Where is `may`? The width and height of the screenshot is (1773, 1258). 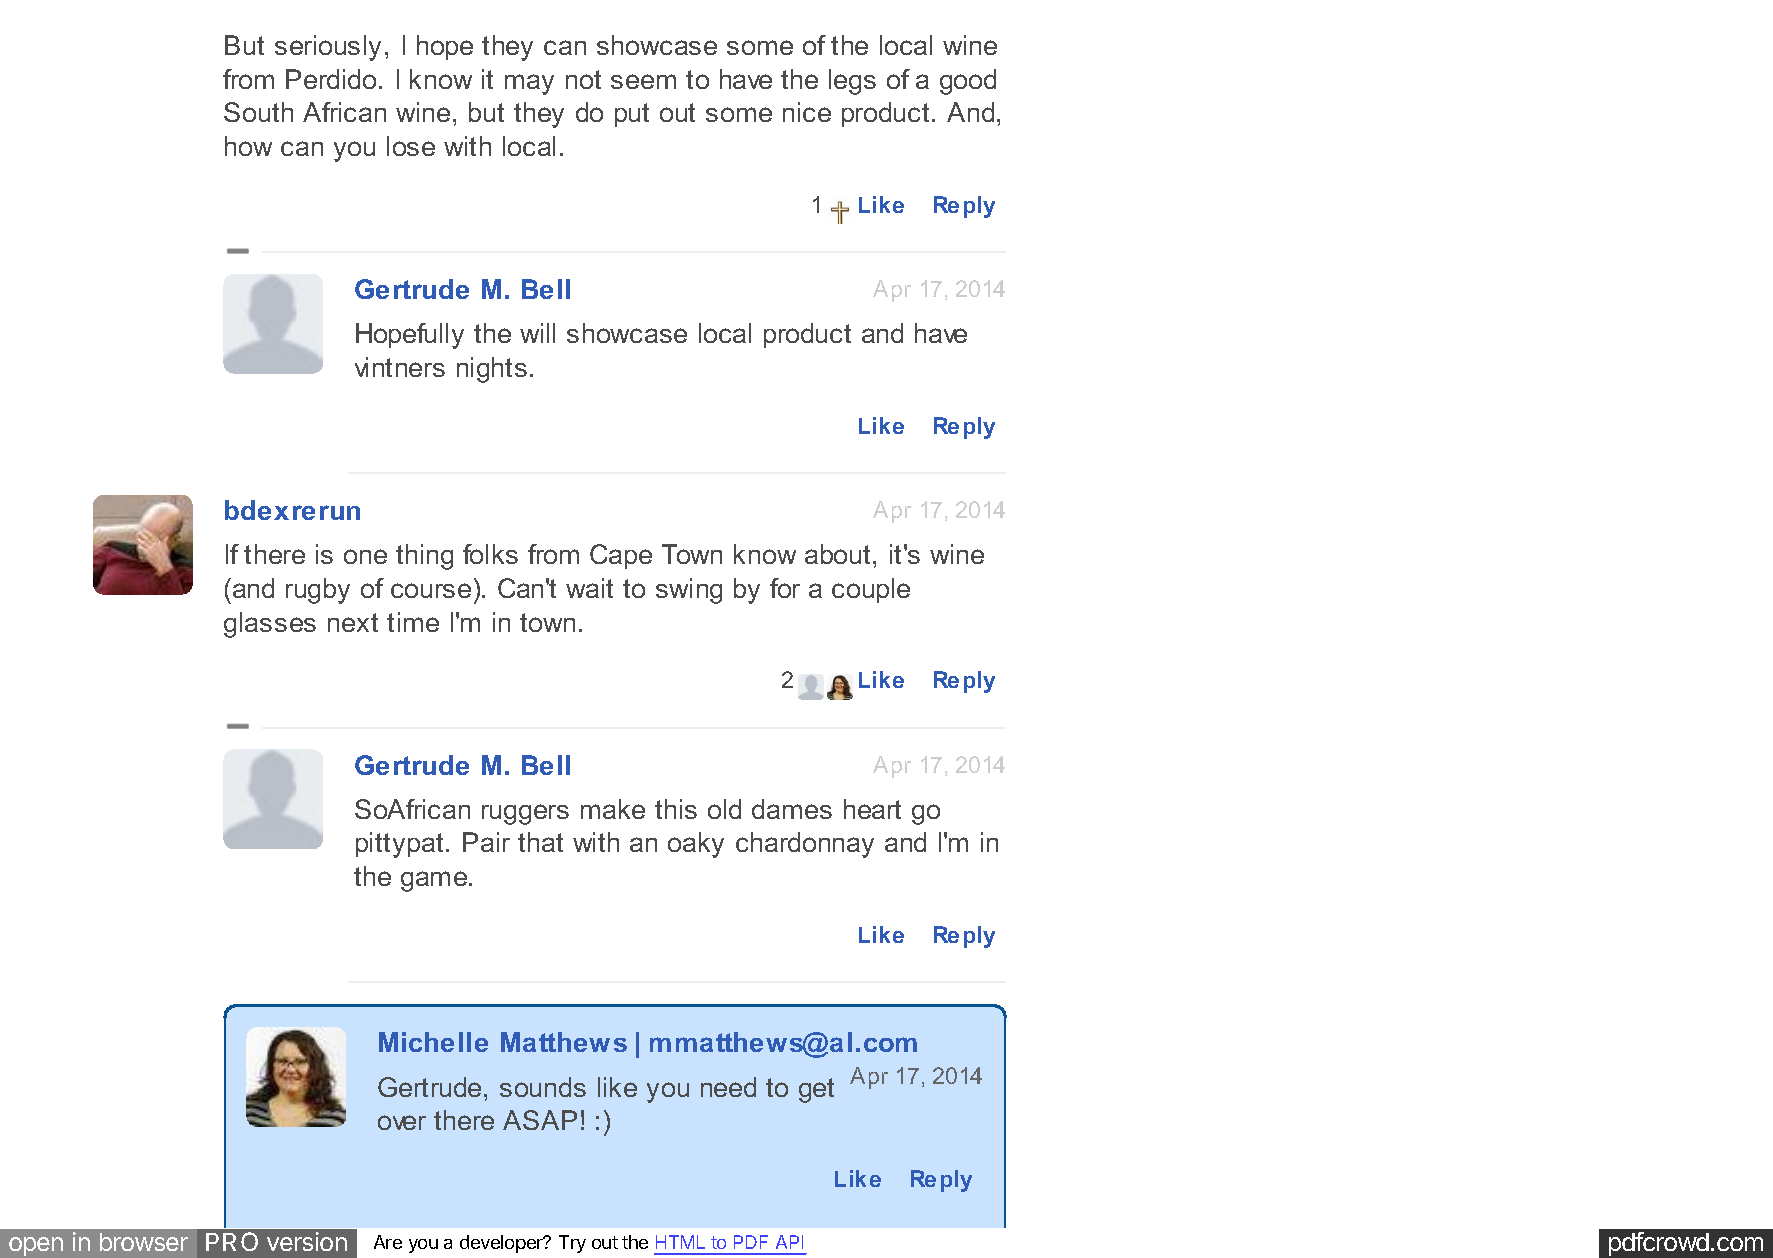
may is located at coordinates (529, 84).
